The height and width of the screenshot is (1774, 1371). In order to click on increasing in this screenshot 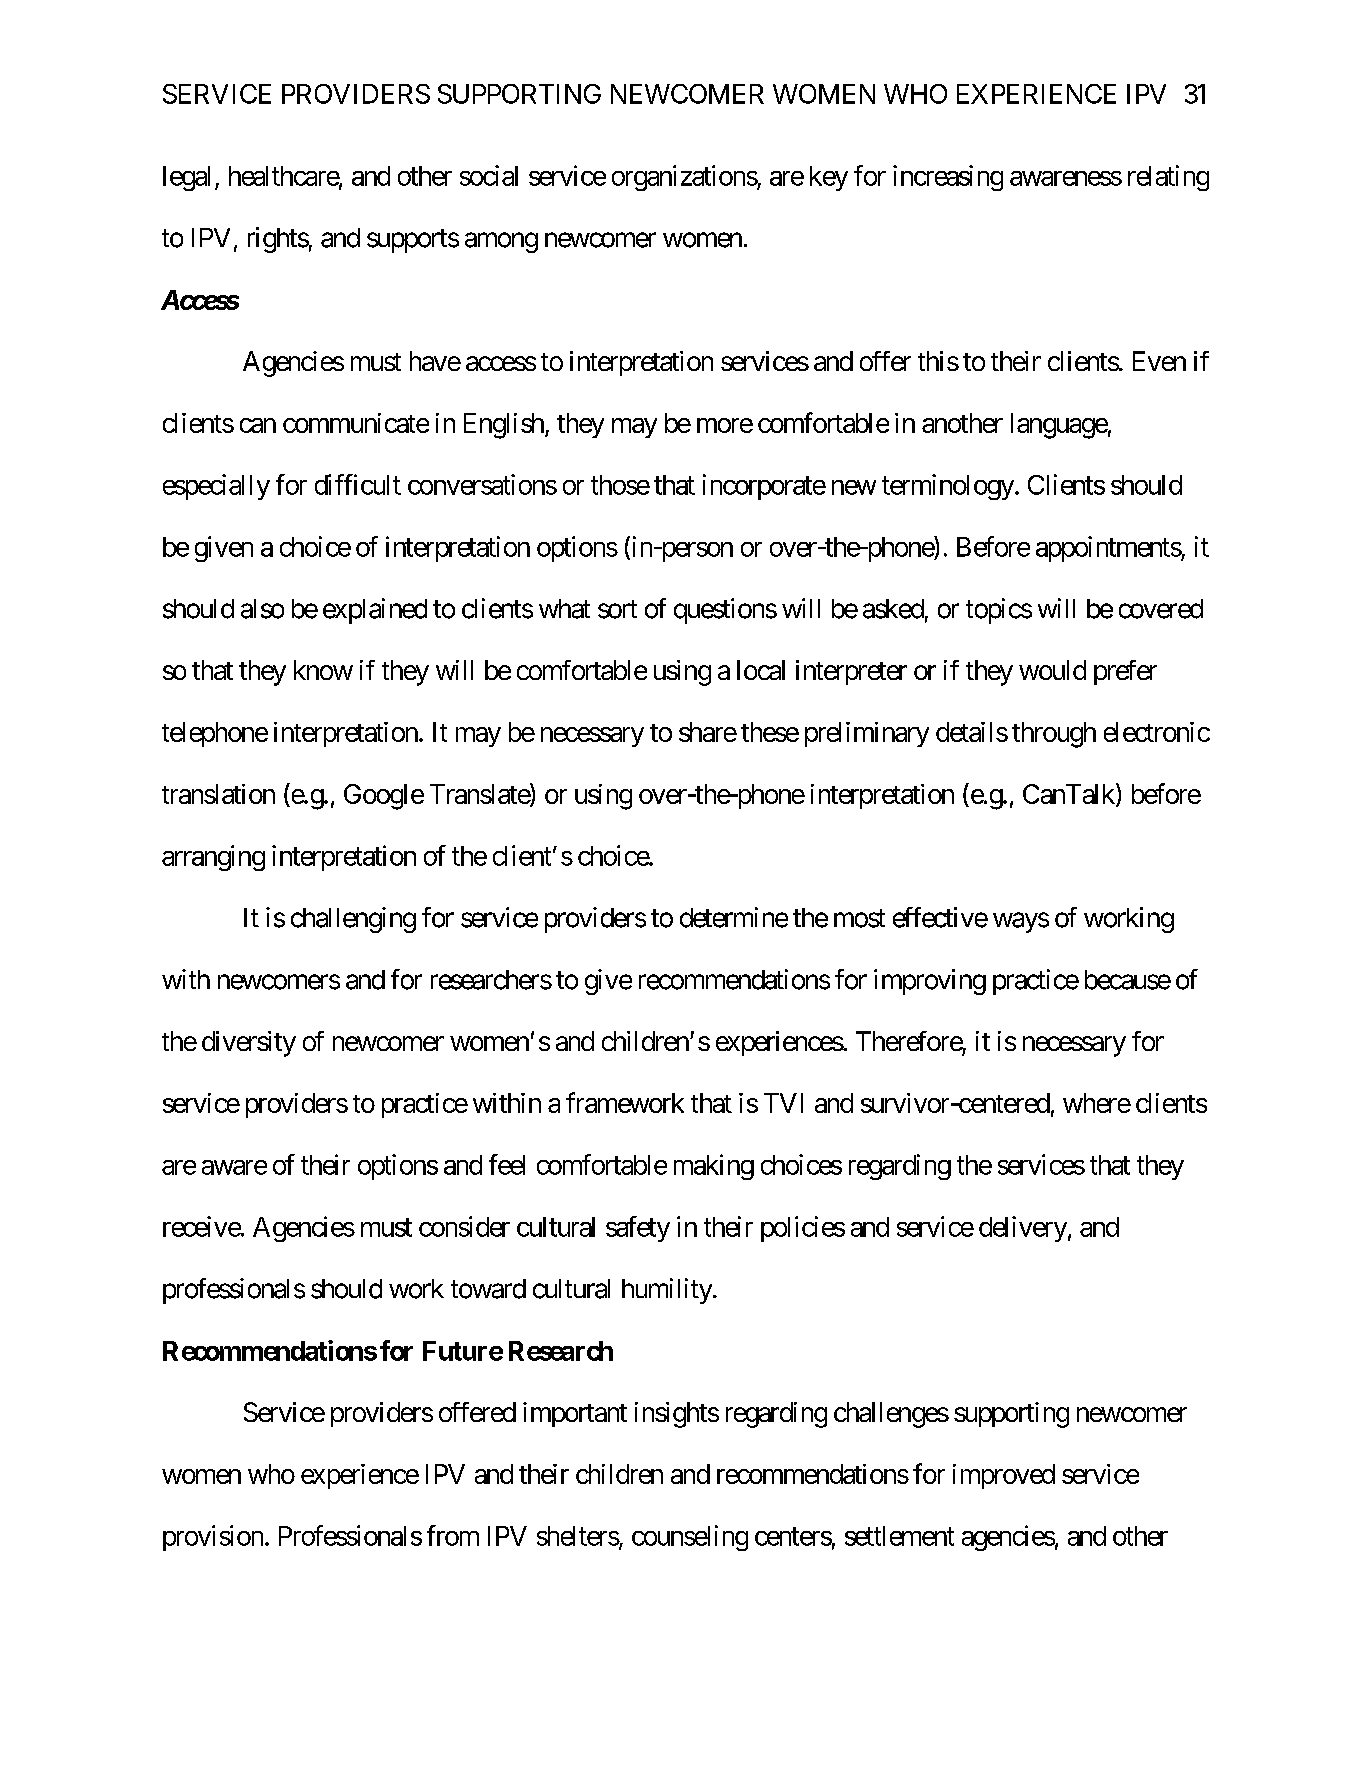, I will do `click(948, 178)`.
